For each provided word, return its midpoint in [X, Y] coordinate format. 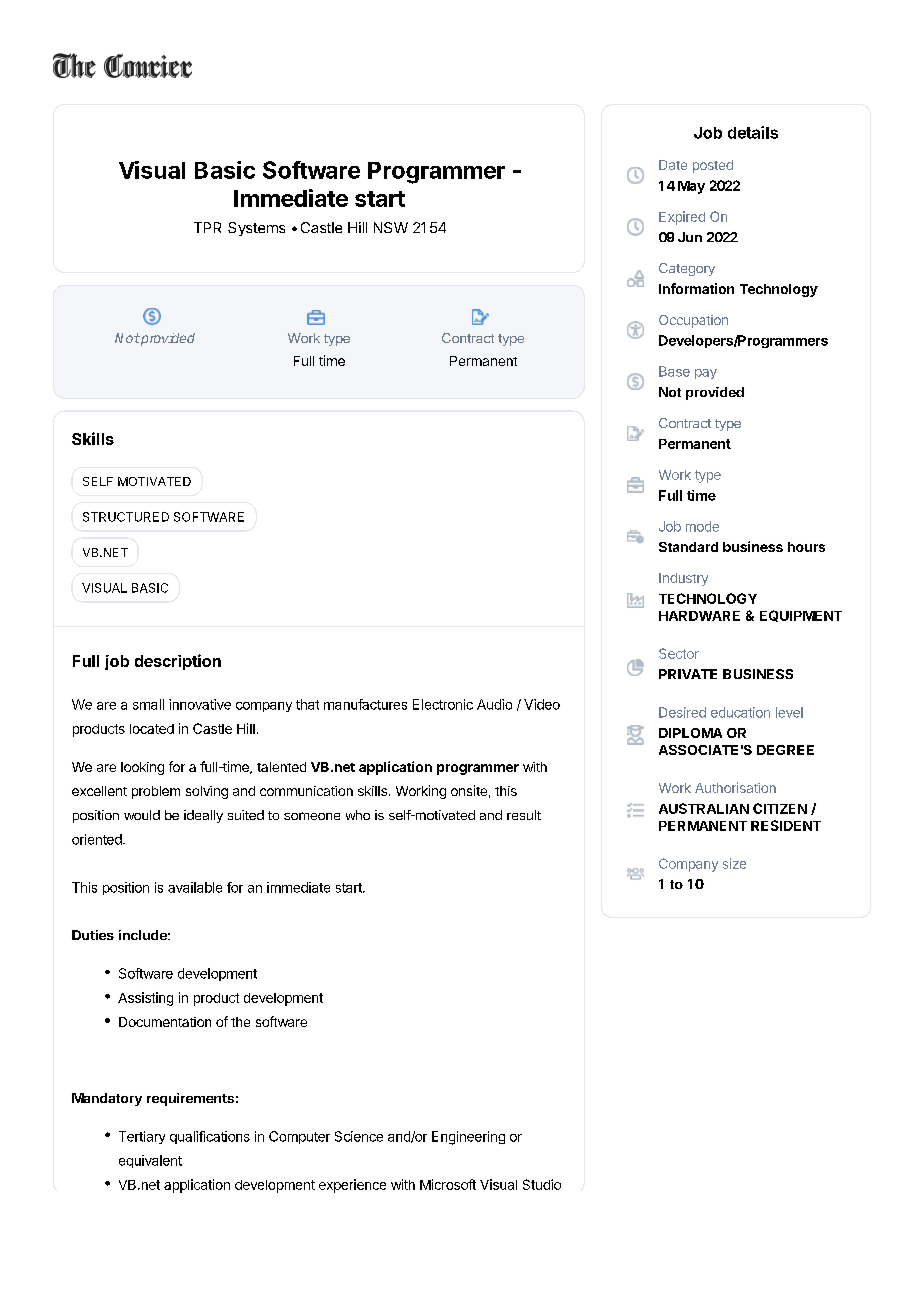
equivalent [150, 1161]
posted [713, 166]
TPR [207, 227]
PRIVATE [688, 674]
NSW [391, 227]
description [178, 662]
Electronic [443, 704]
